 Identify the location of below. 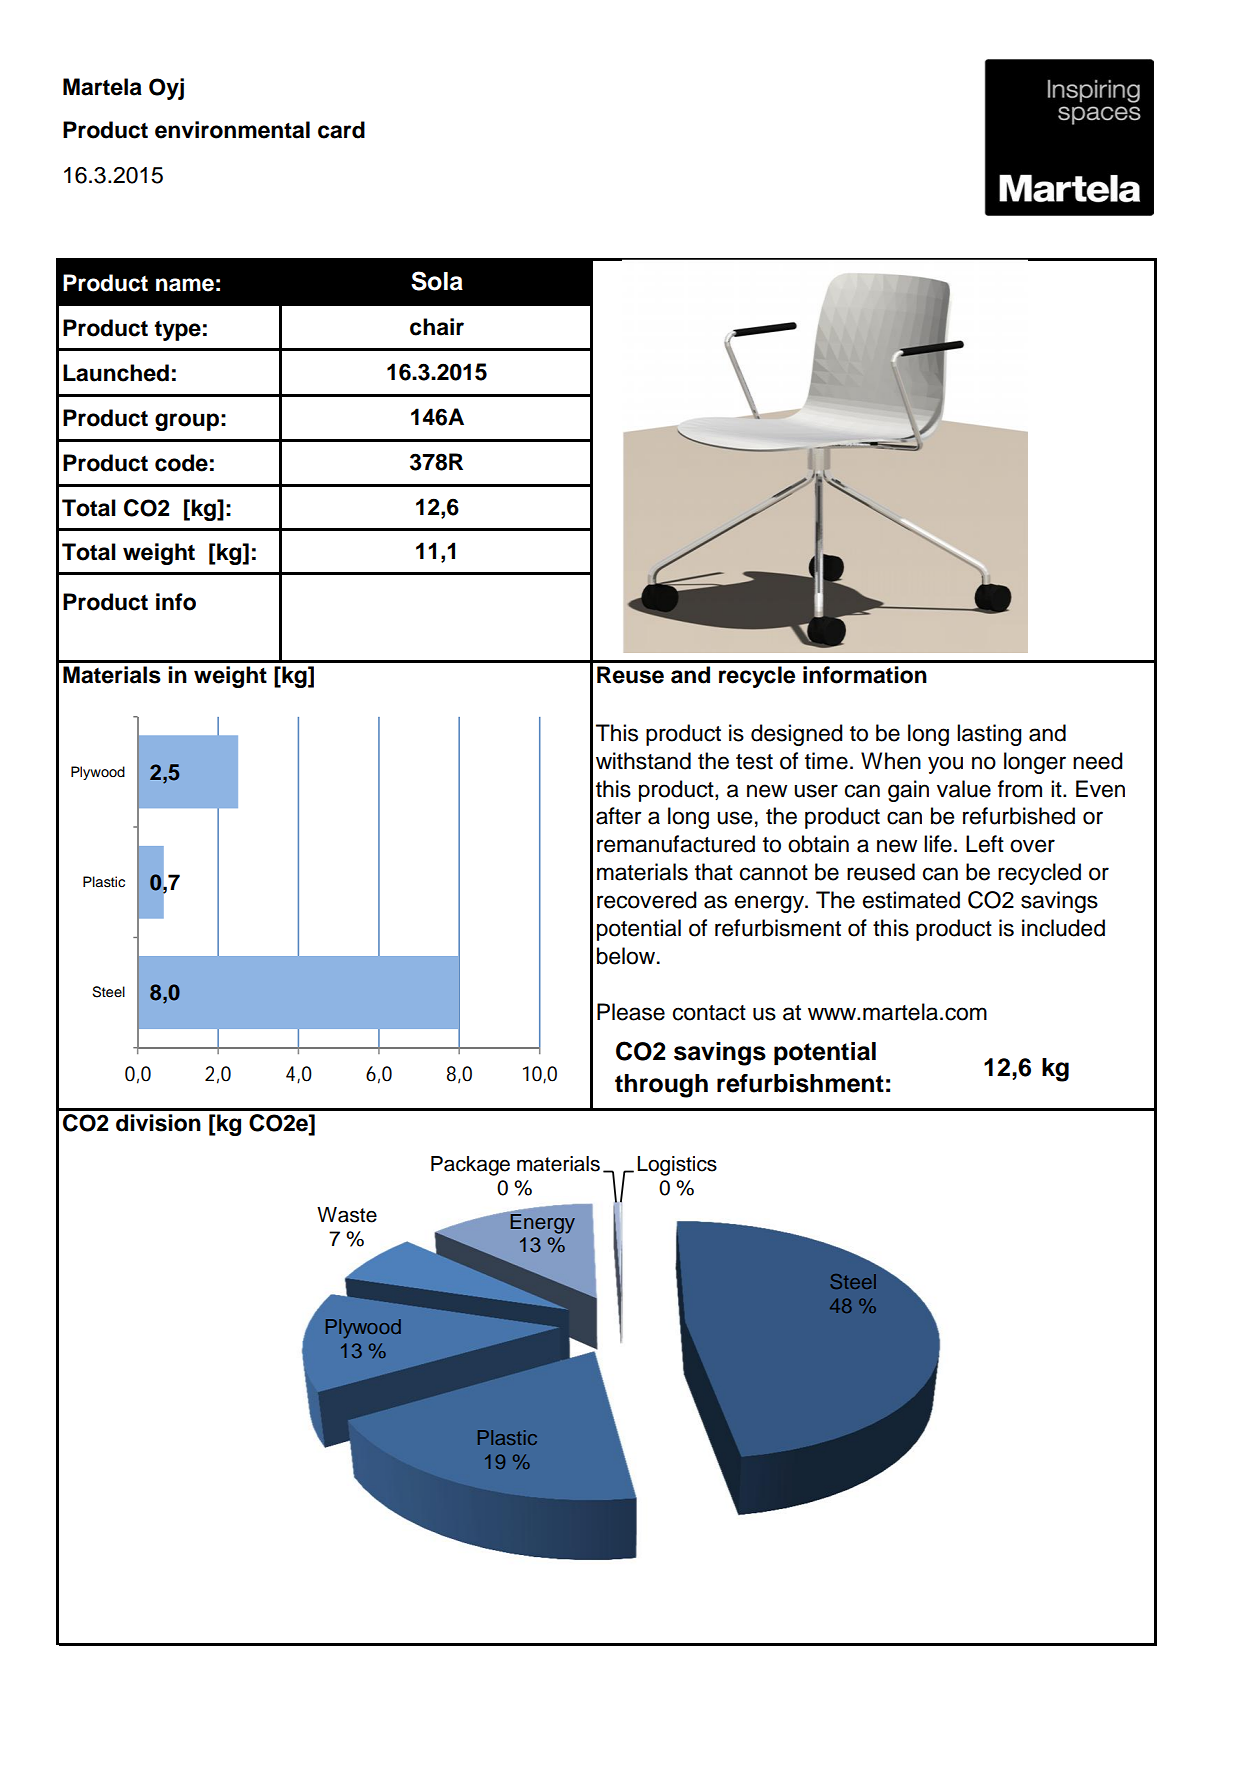
(627, 956).
